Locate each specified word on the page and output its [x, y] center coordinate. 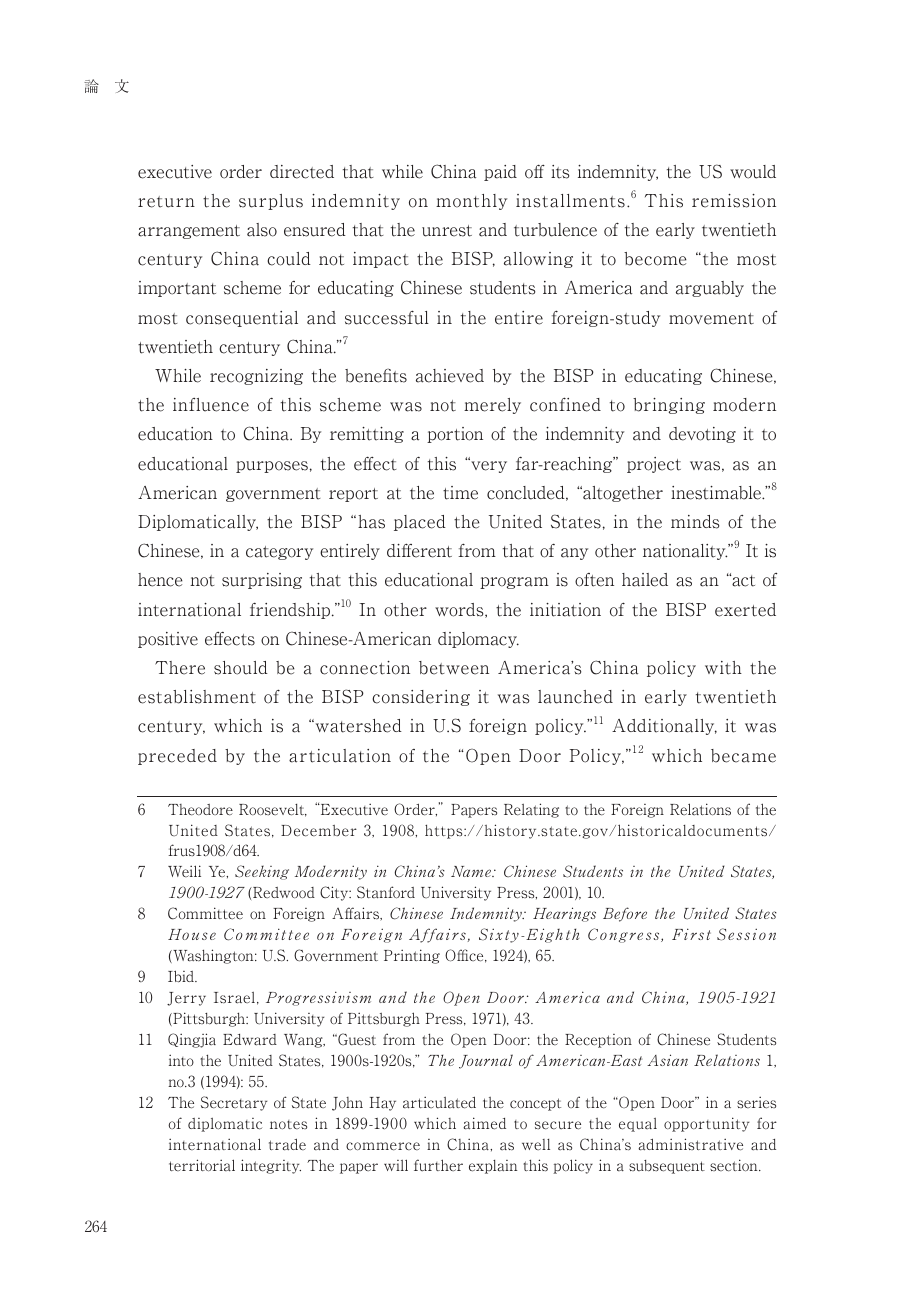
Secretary [234, 1103]
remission [734, 201]
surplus [271, 202]
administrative [690, 1144]
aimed [484, 1123]
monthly [471, 202]
